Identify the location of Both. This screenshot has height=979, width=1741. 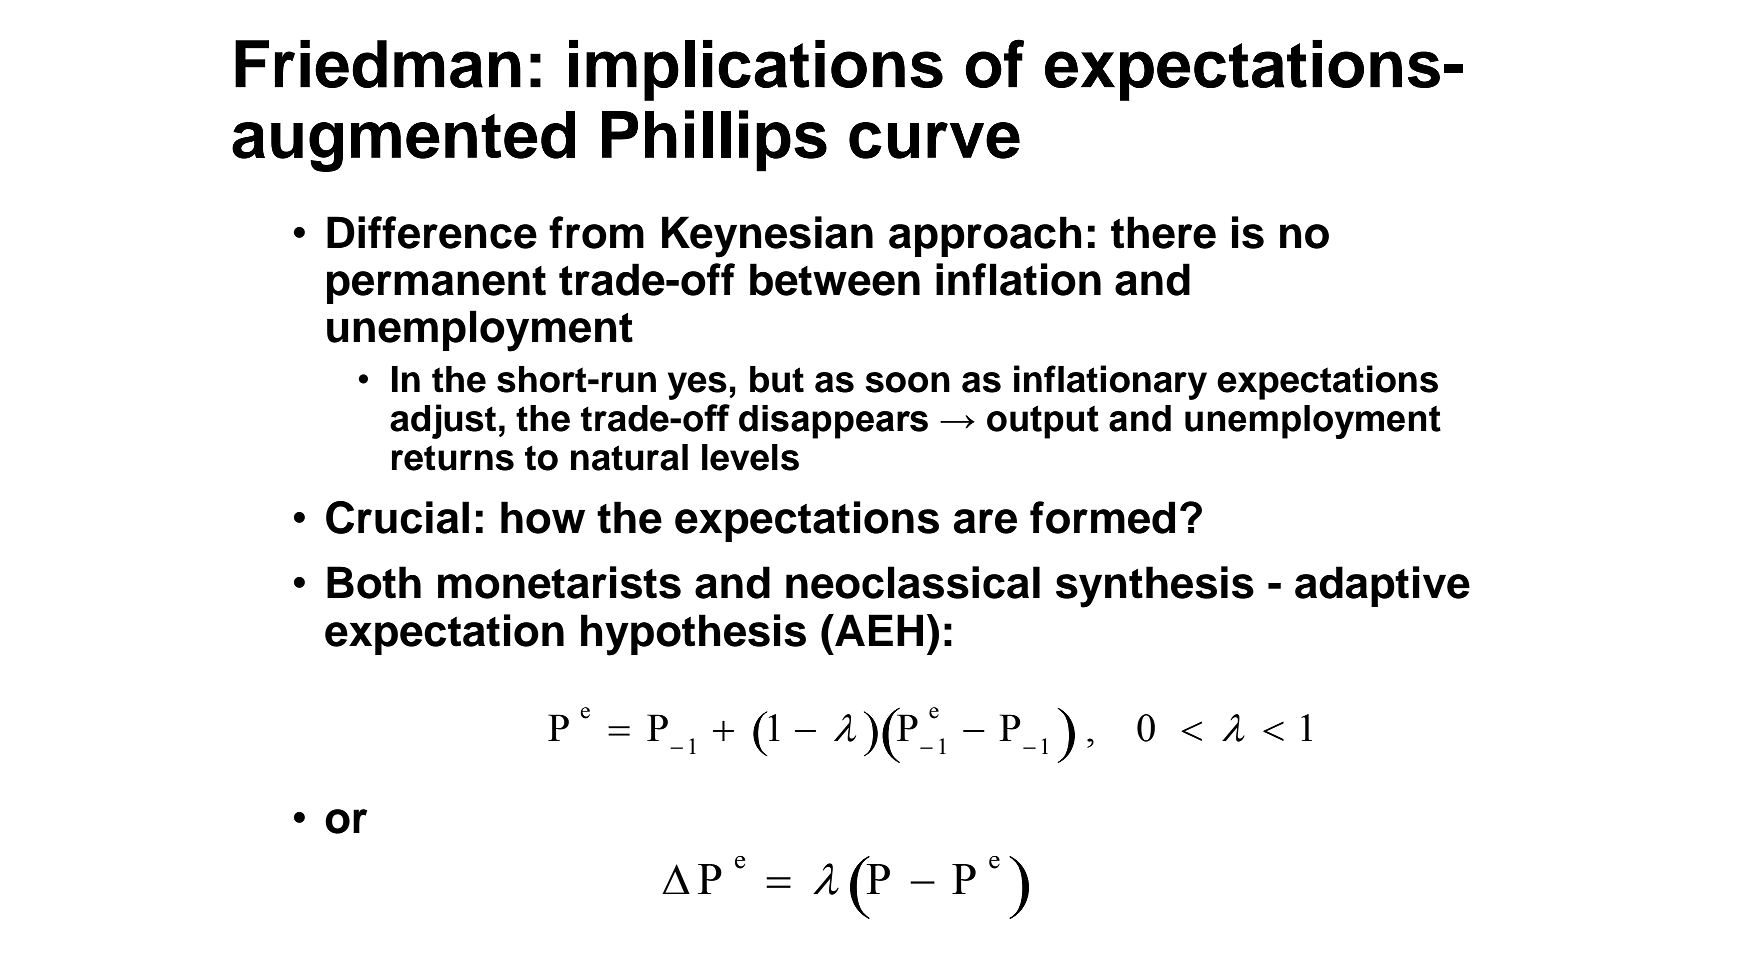
(374, 582).
